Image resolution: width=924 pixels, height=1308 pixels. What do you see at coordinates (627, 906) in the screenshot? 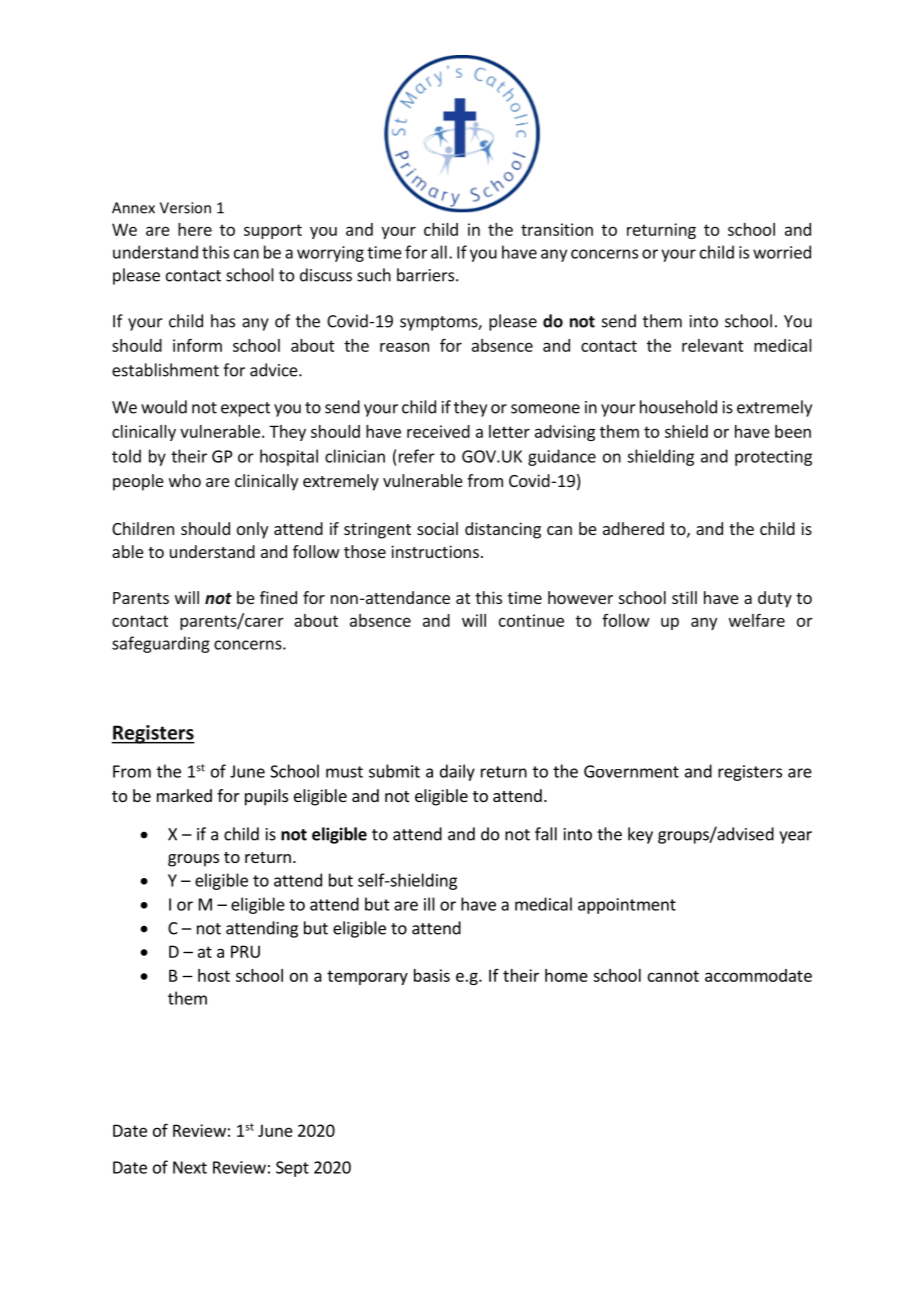
I see `appointment` at bounding box center [627, 906].
